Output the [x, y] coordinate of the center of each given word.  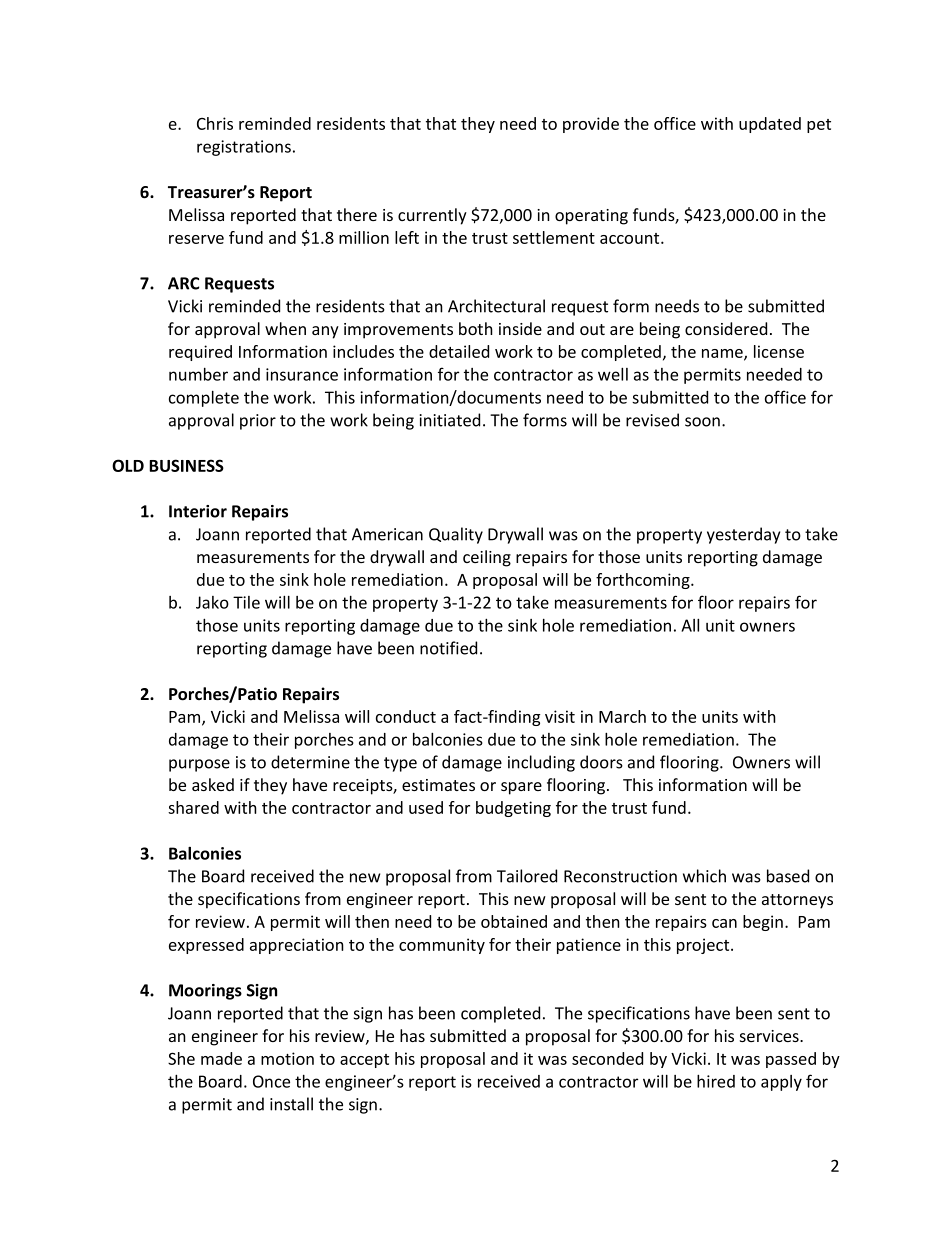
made [221, 1058]
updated [770, 125]
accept [364, 1061]
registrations [244, 148]
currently [432, 216]
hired [716, 1081]
